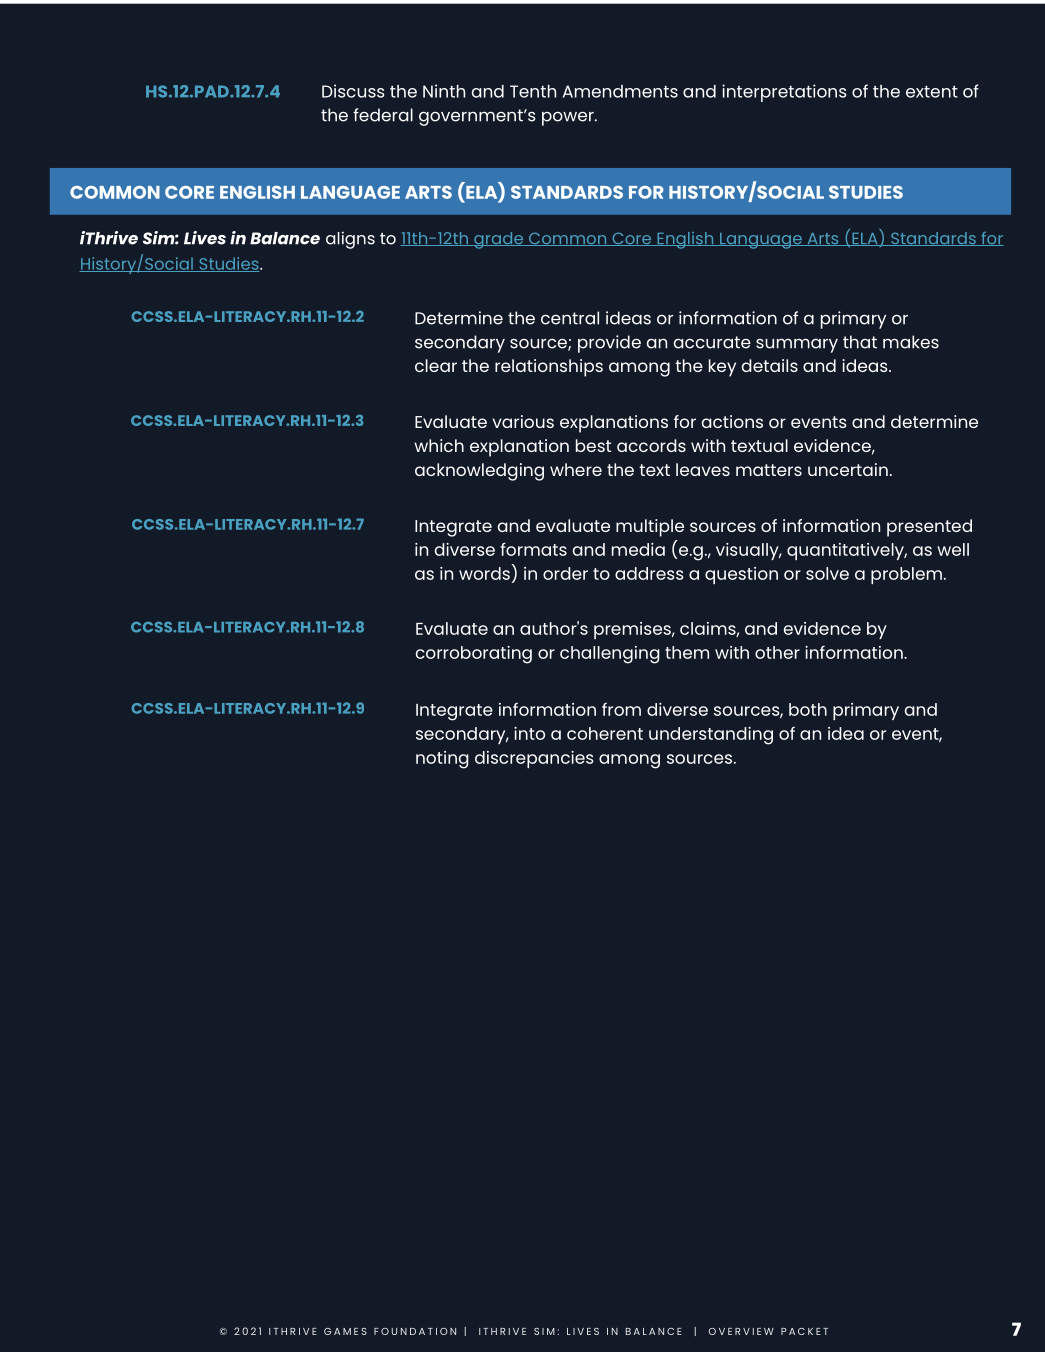 This screenshot has height=1352, width=1045. What do you see at coordinates (620, 91) in the screenshot?
I see `Amendments` at bounding box center [620, 91].
